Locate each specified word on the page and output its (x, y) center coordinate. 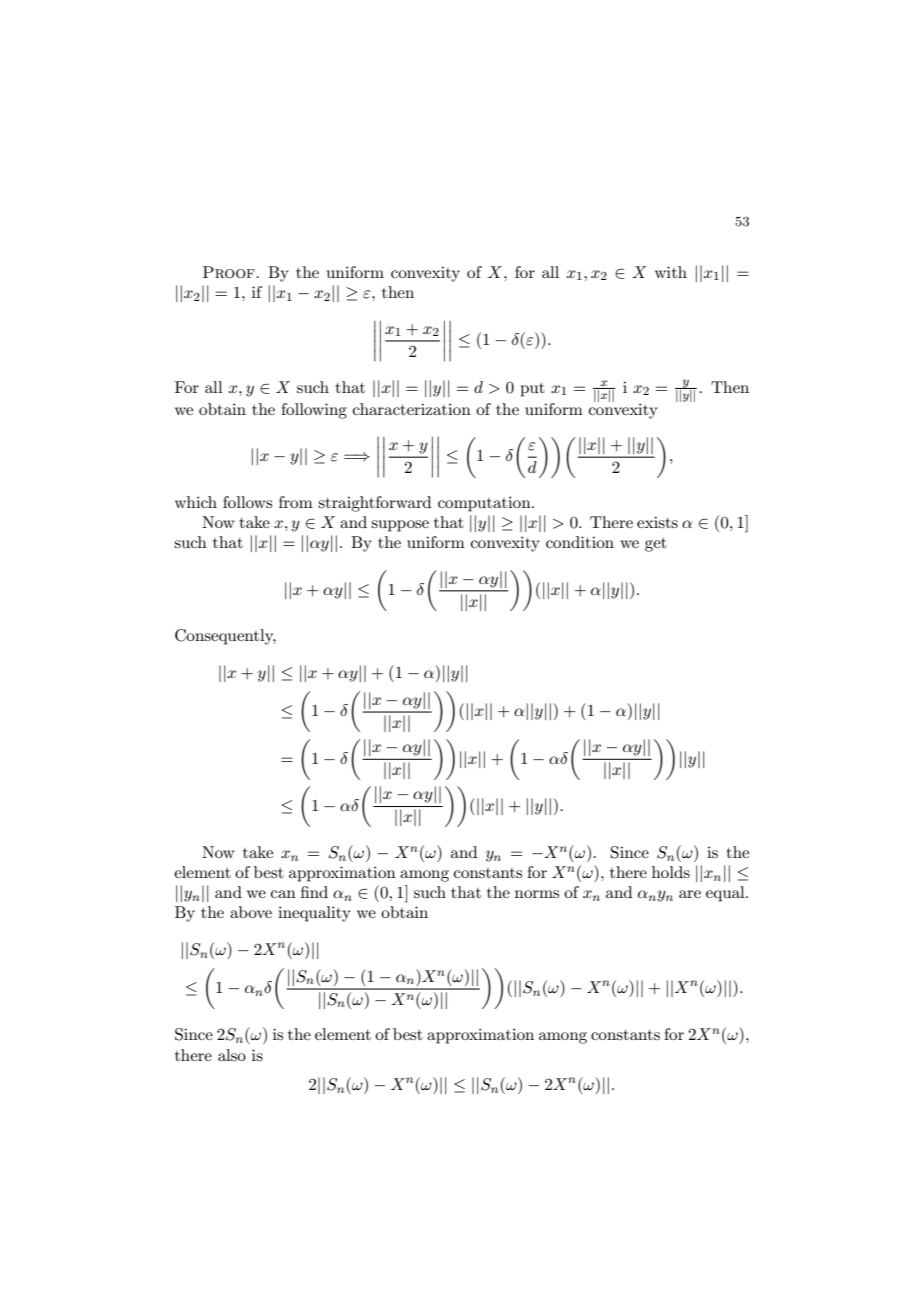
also (232, 1055)
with (671, 272)
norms (537, 894)
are (690, 894)
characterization (412, 409)
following (314, 411)
